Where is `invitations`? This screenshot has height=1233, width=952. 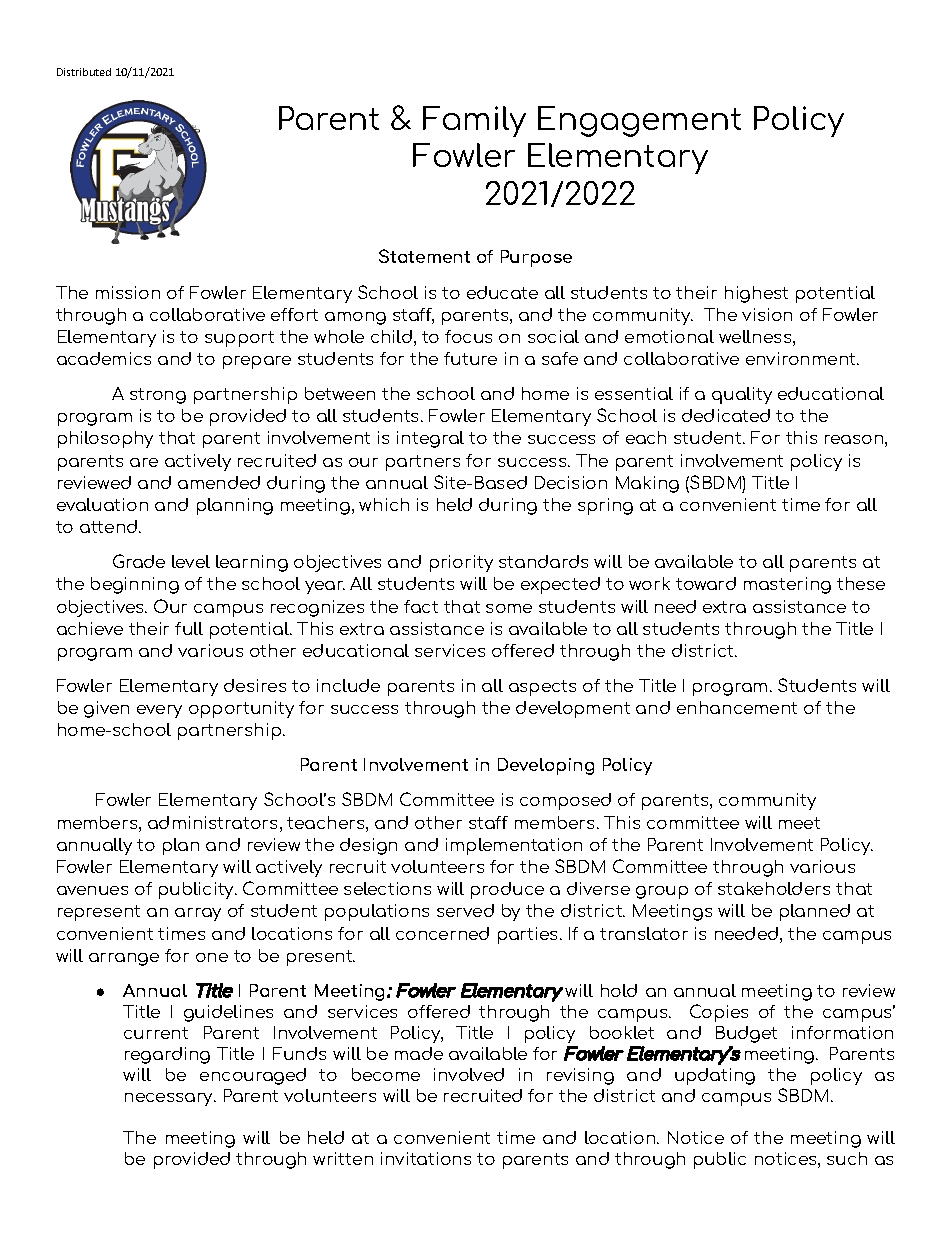
invitations is located at coordinates (426, 1158).
